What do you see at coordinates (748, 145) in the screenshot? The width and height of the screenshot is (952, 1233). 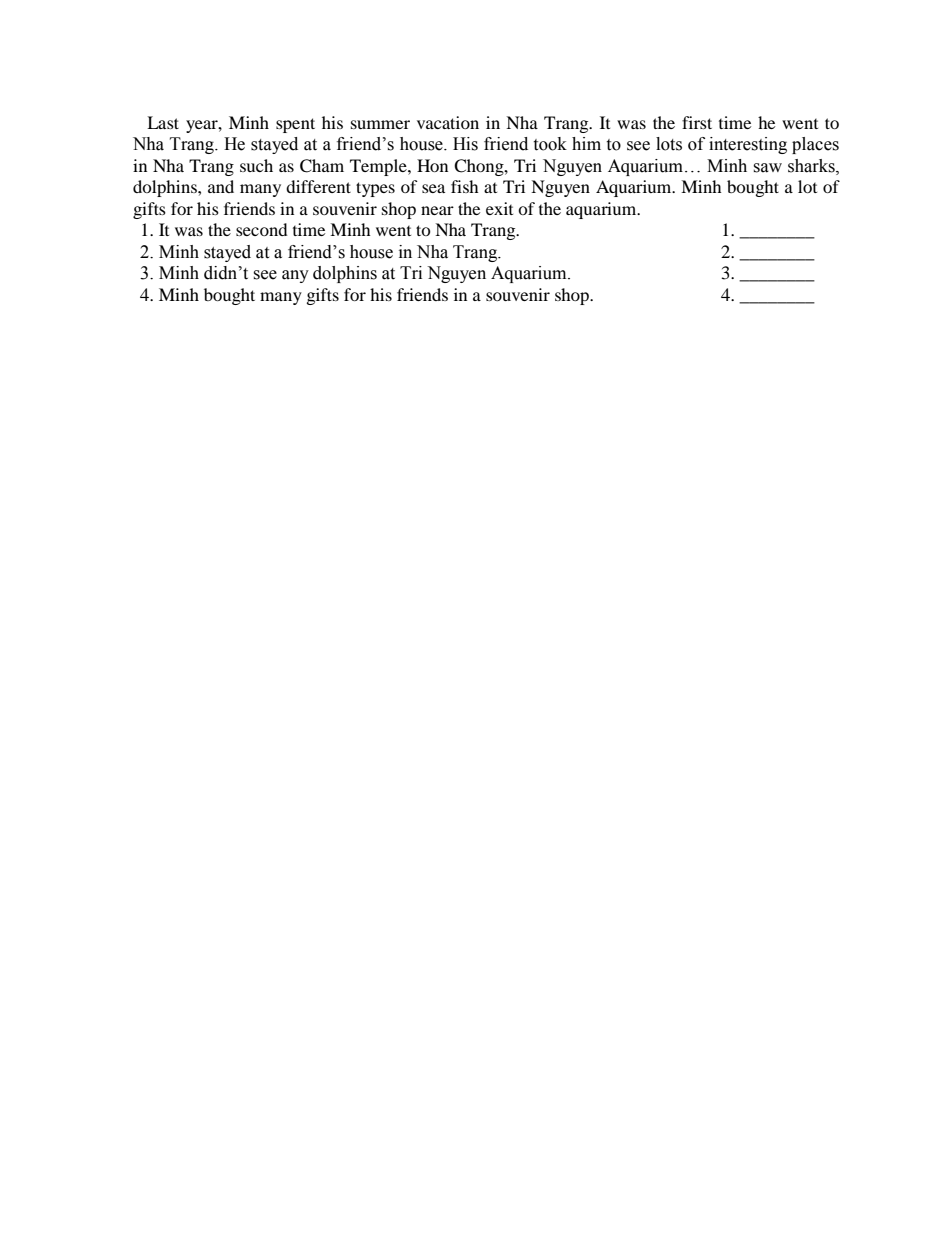 I see `interesting` at bounding box center [748, 145].
